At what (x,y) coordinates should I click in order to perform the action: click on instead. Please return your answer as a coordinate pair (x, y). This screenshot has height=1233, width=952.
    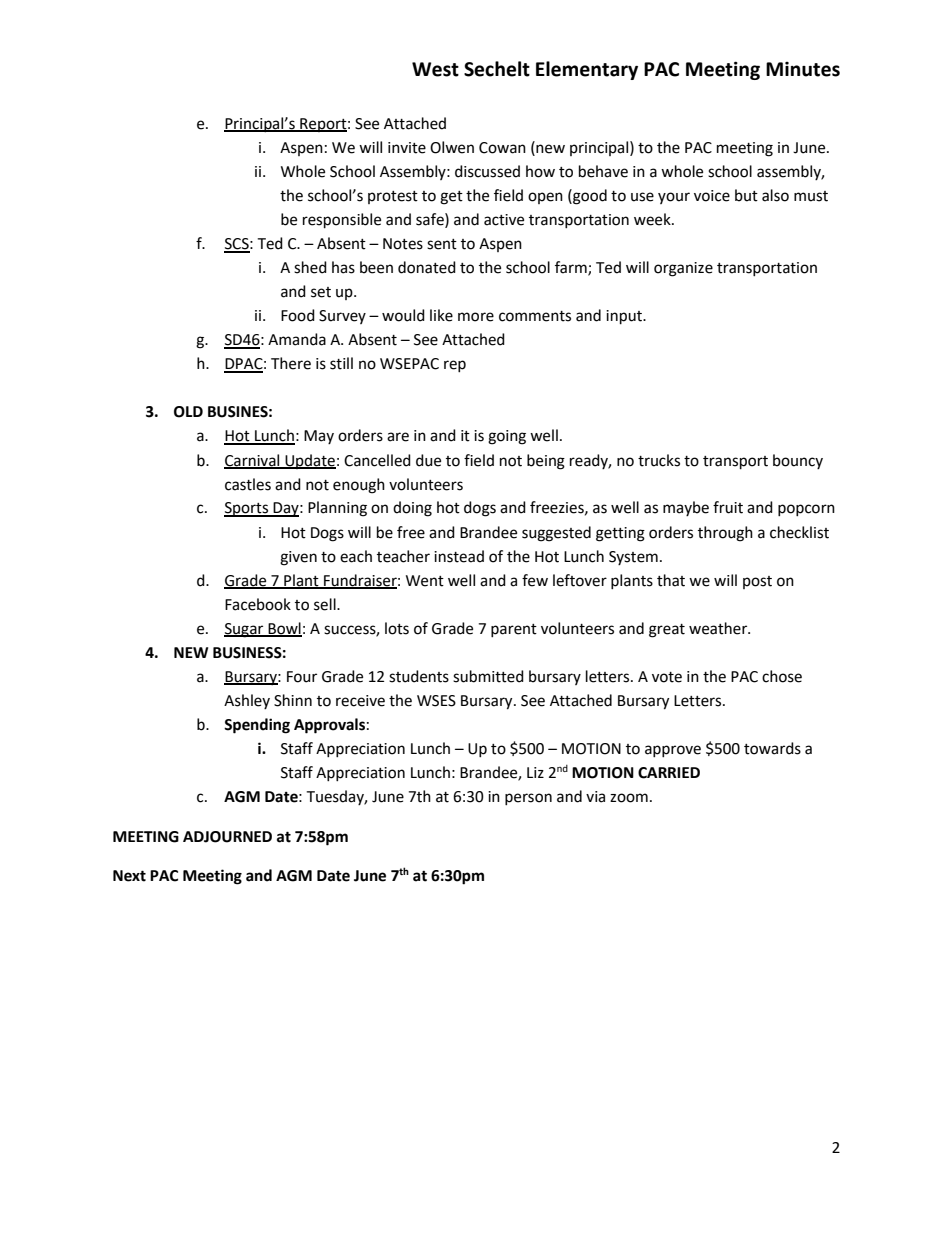
    Looking at the image, I should click on (459, 556).
